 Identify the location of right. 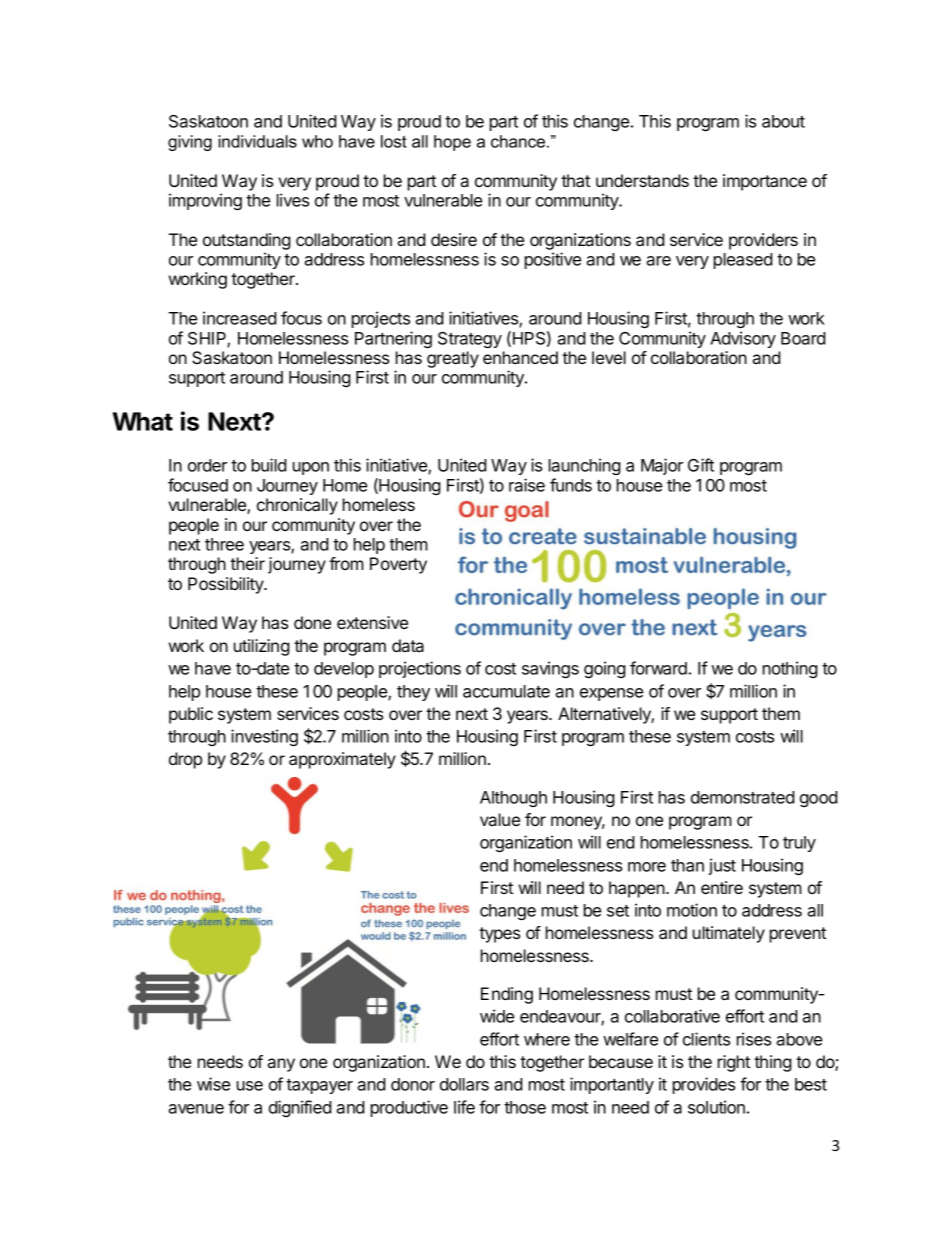
(734, 1063).
